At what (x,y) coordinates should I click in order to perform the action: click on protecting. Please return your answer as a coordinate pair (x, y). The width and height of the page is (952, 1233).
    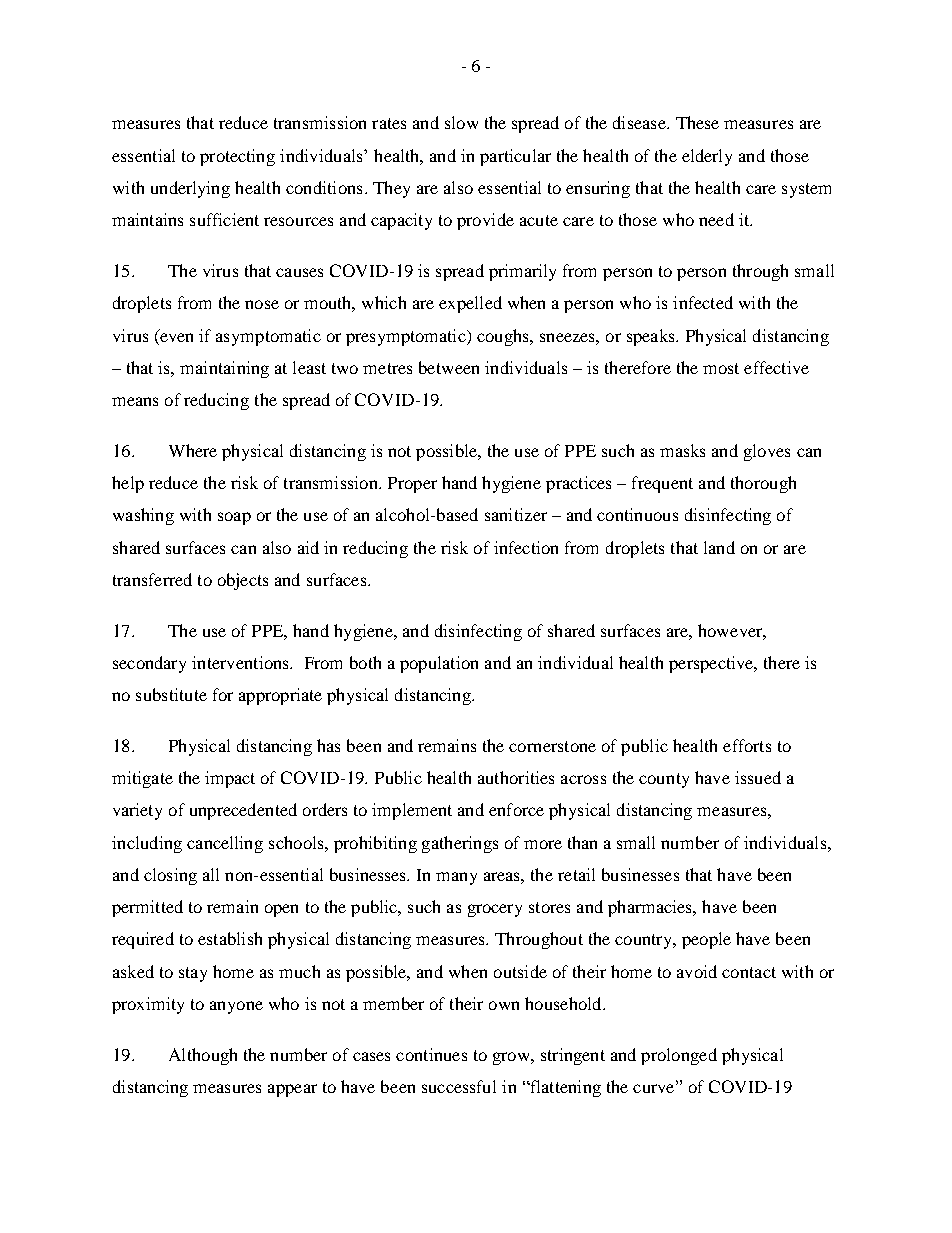
    Looking at the image, I should click on (237, 157).
